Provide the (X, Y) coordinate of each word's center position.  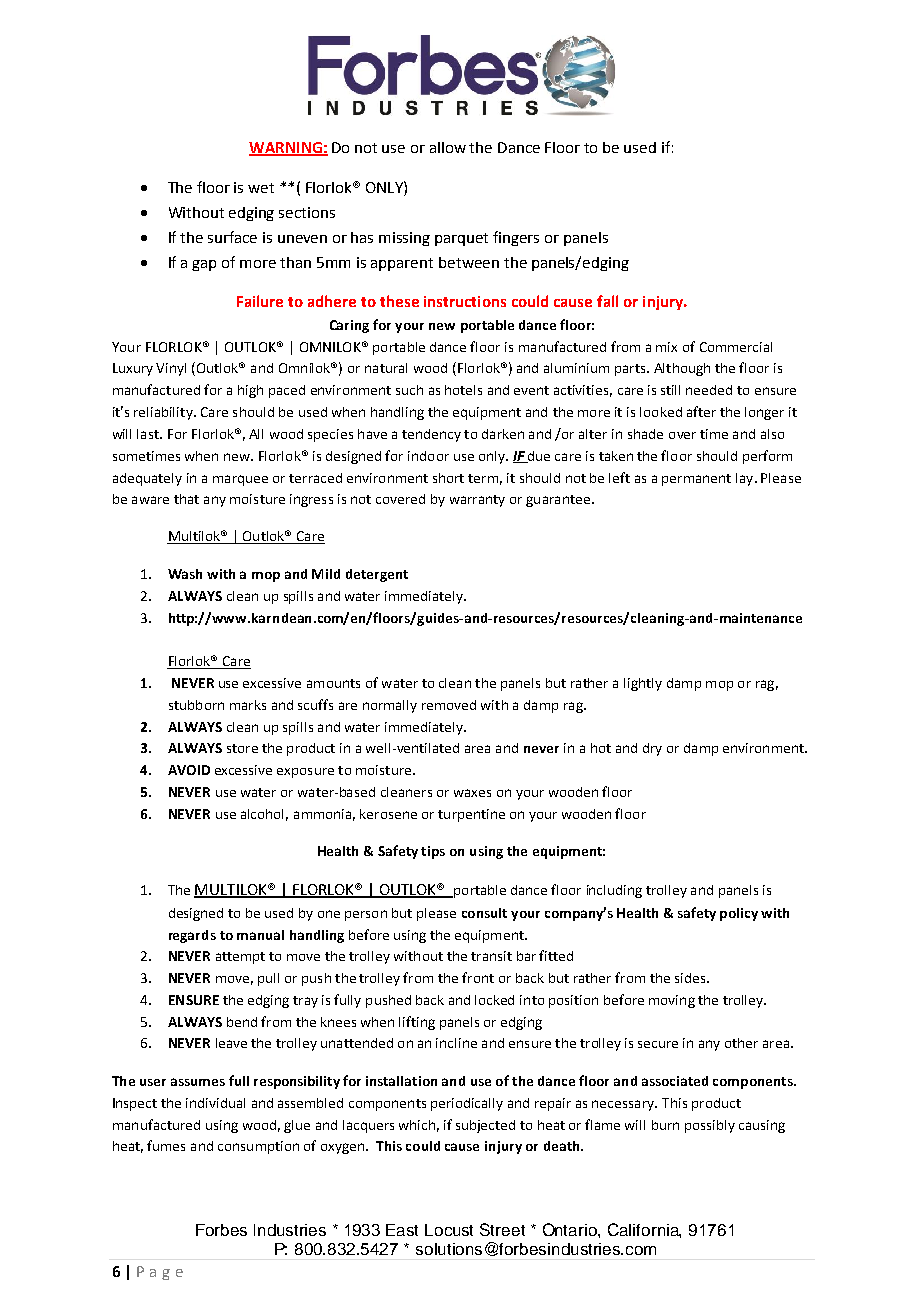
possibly (710, 1126)
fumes (166, 1145)
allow (448, 147)
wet (261, 188)
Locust (449, 1230)
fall (607, 301)
